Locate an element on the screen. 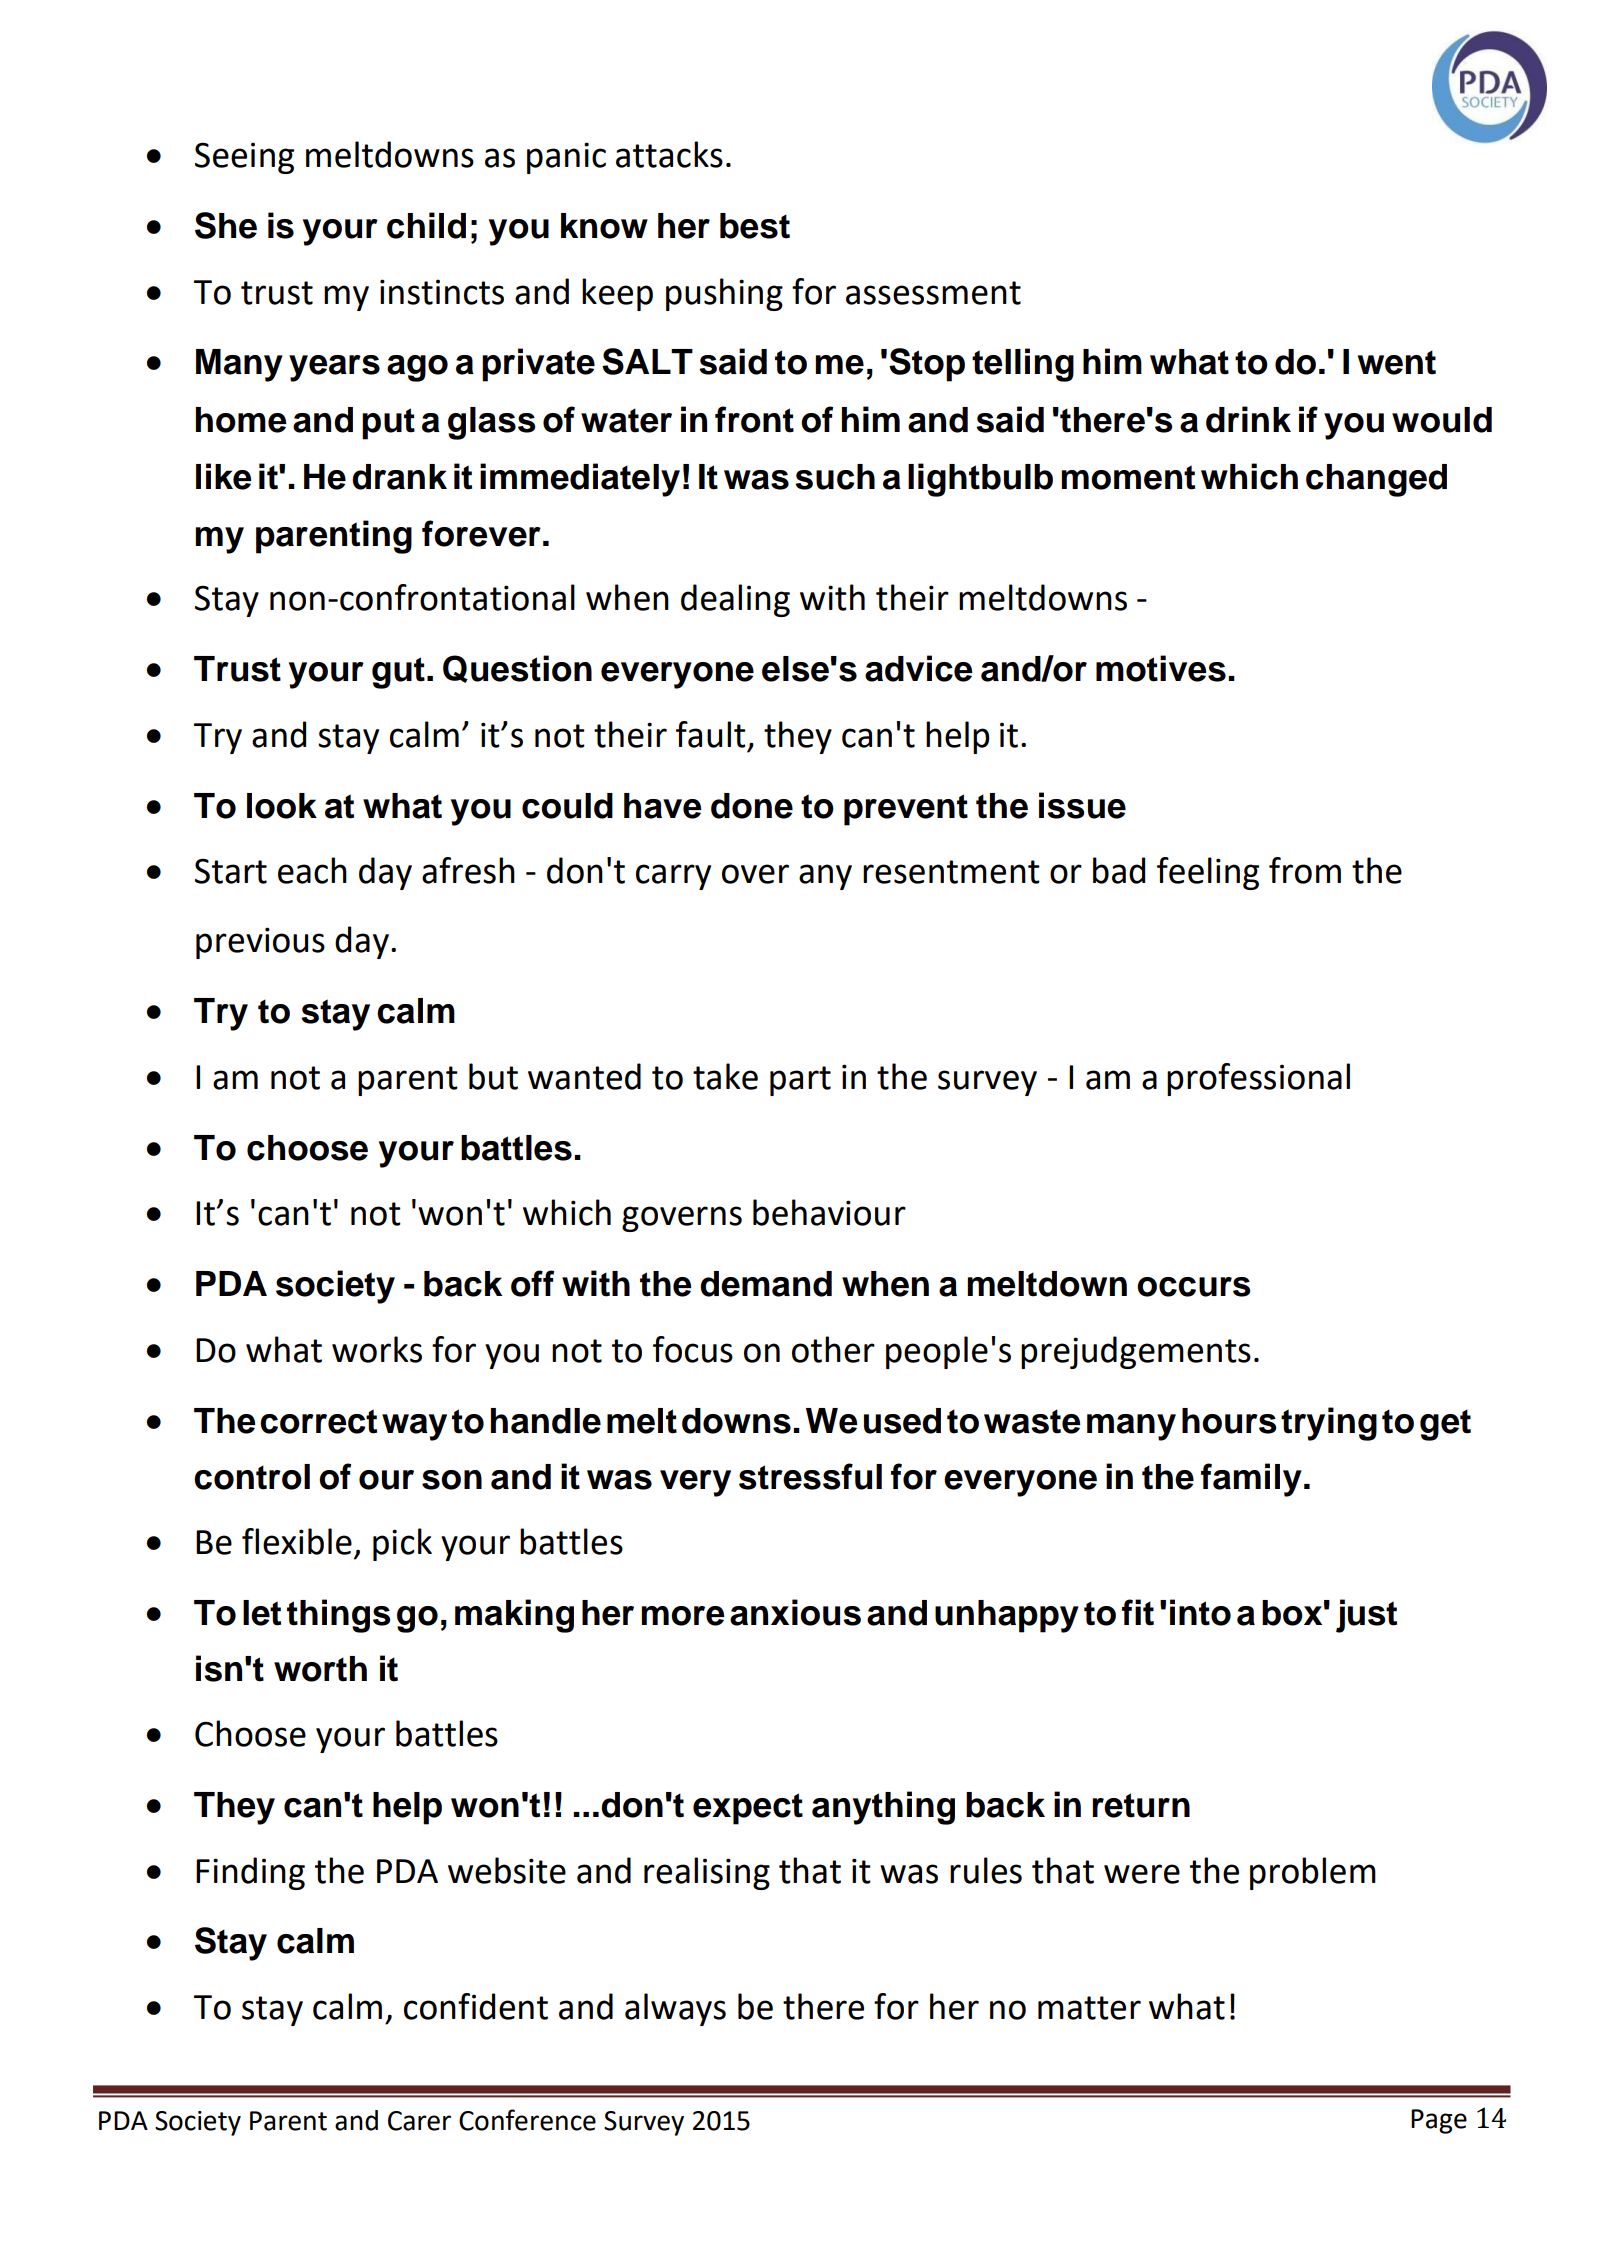 This screenshot has width=1604, height=2268. motives is located at coordinates (1161, 668).
